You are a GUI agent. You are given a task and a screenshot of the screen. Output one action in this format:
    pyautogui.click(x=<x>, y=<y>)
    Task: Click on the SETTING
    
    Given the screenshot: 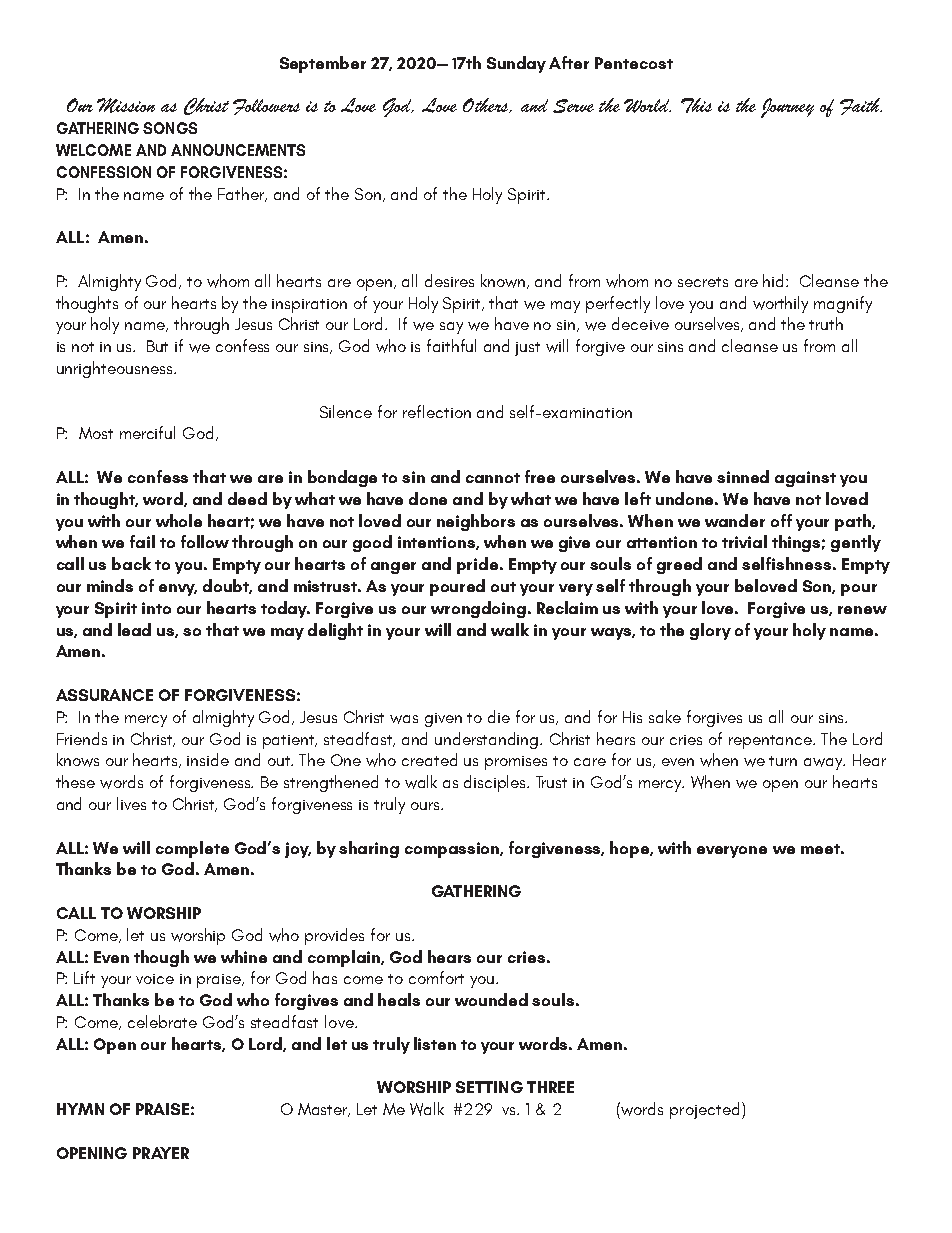 What is the action you would take?
    pyautogui.click(x=489, y=1087)
